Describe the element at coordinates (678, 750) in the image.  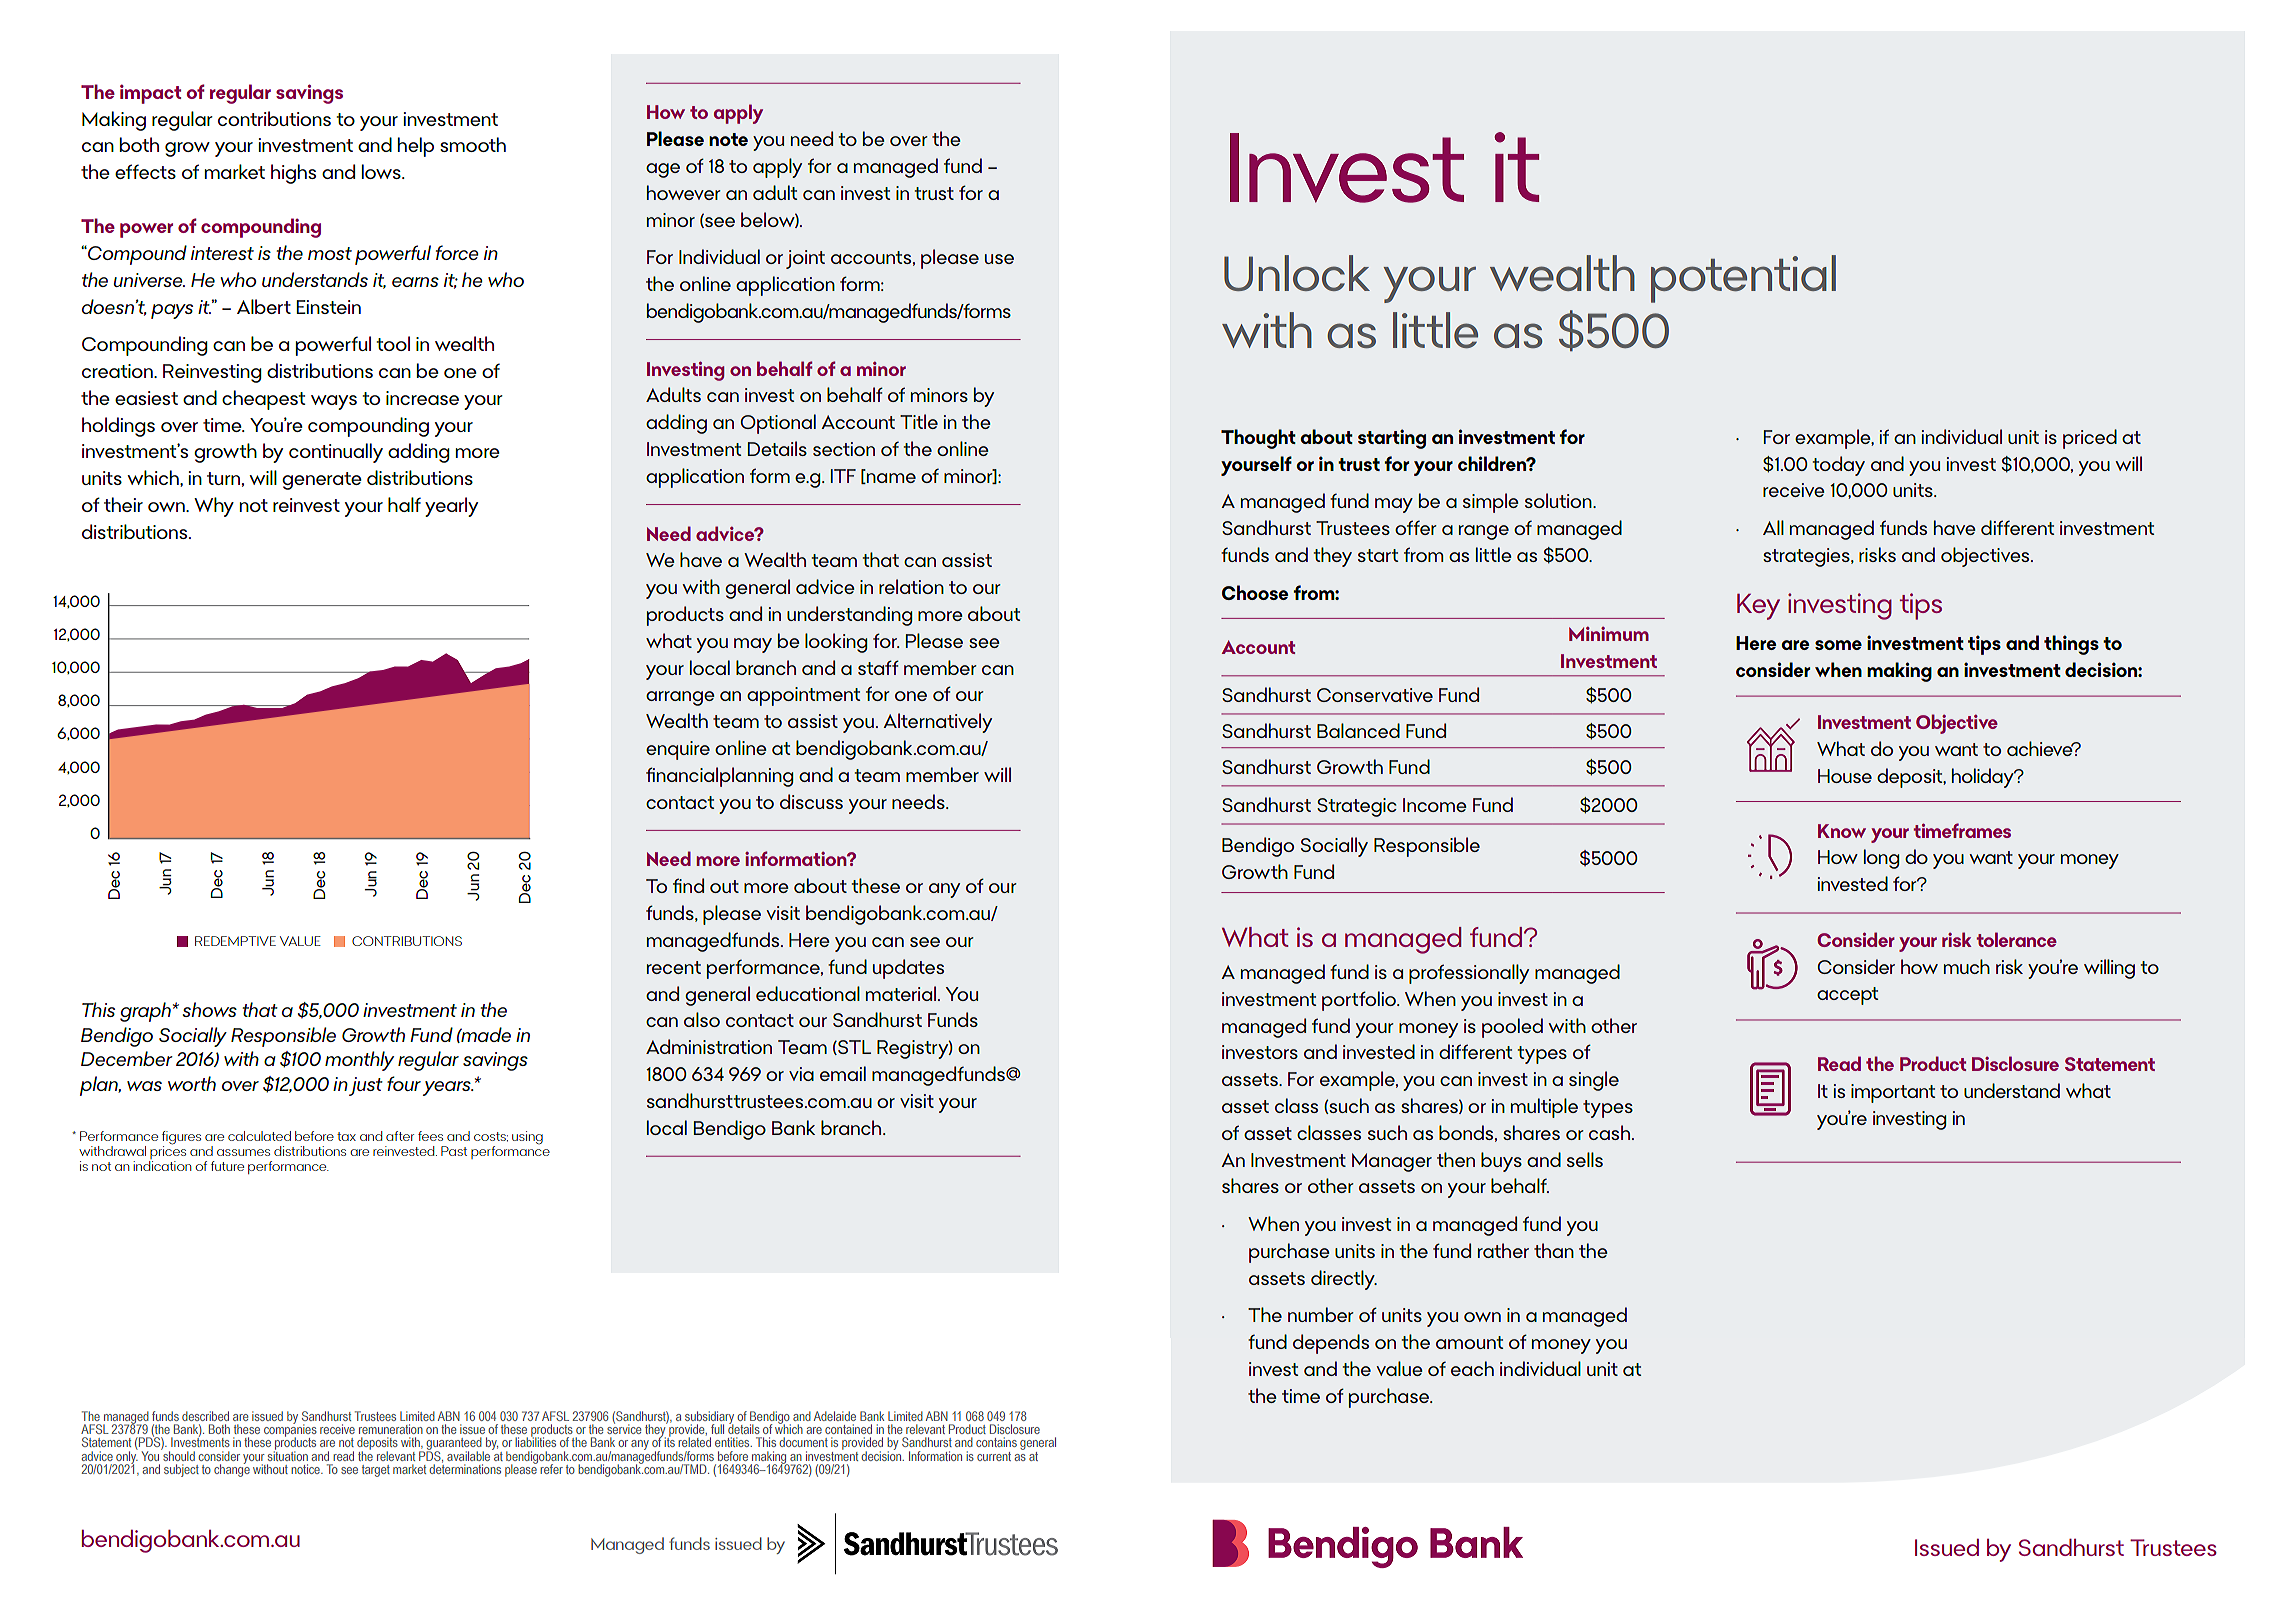
I see `enquire` at that location.
